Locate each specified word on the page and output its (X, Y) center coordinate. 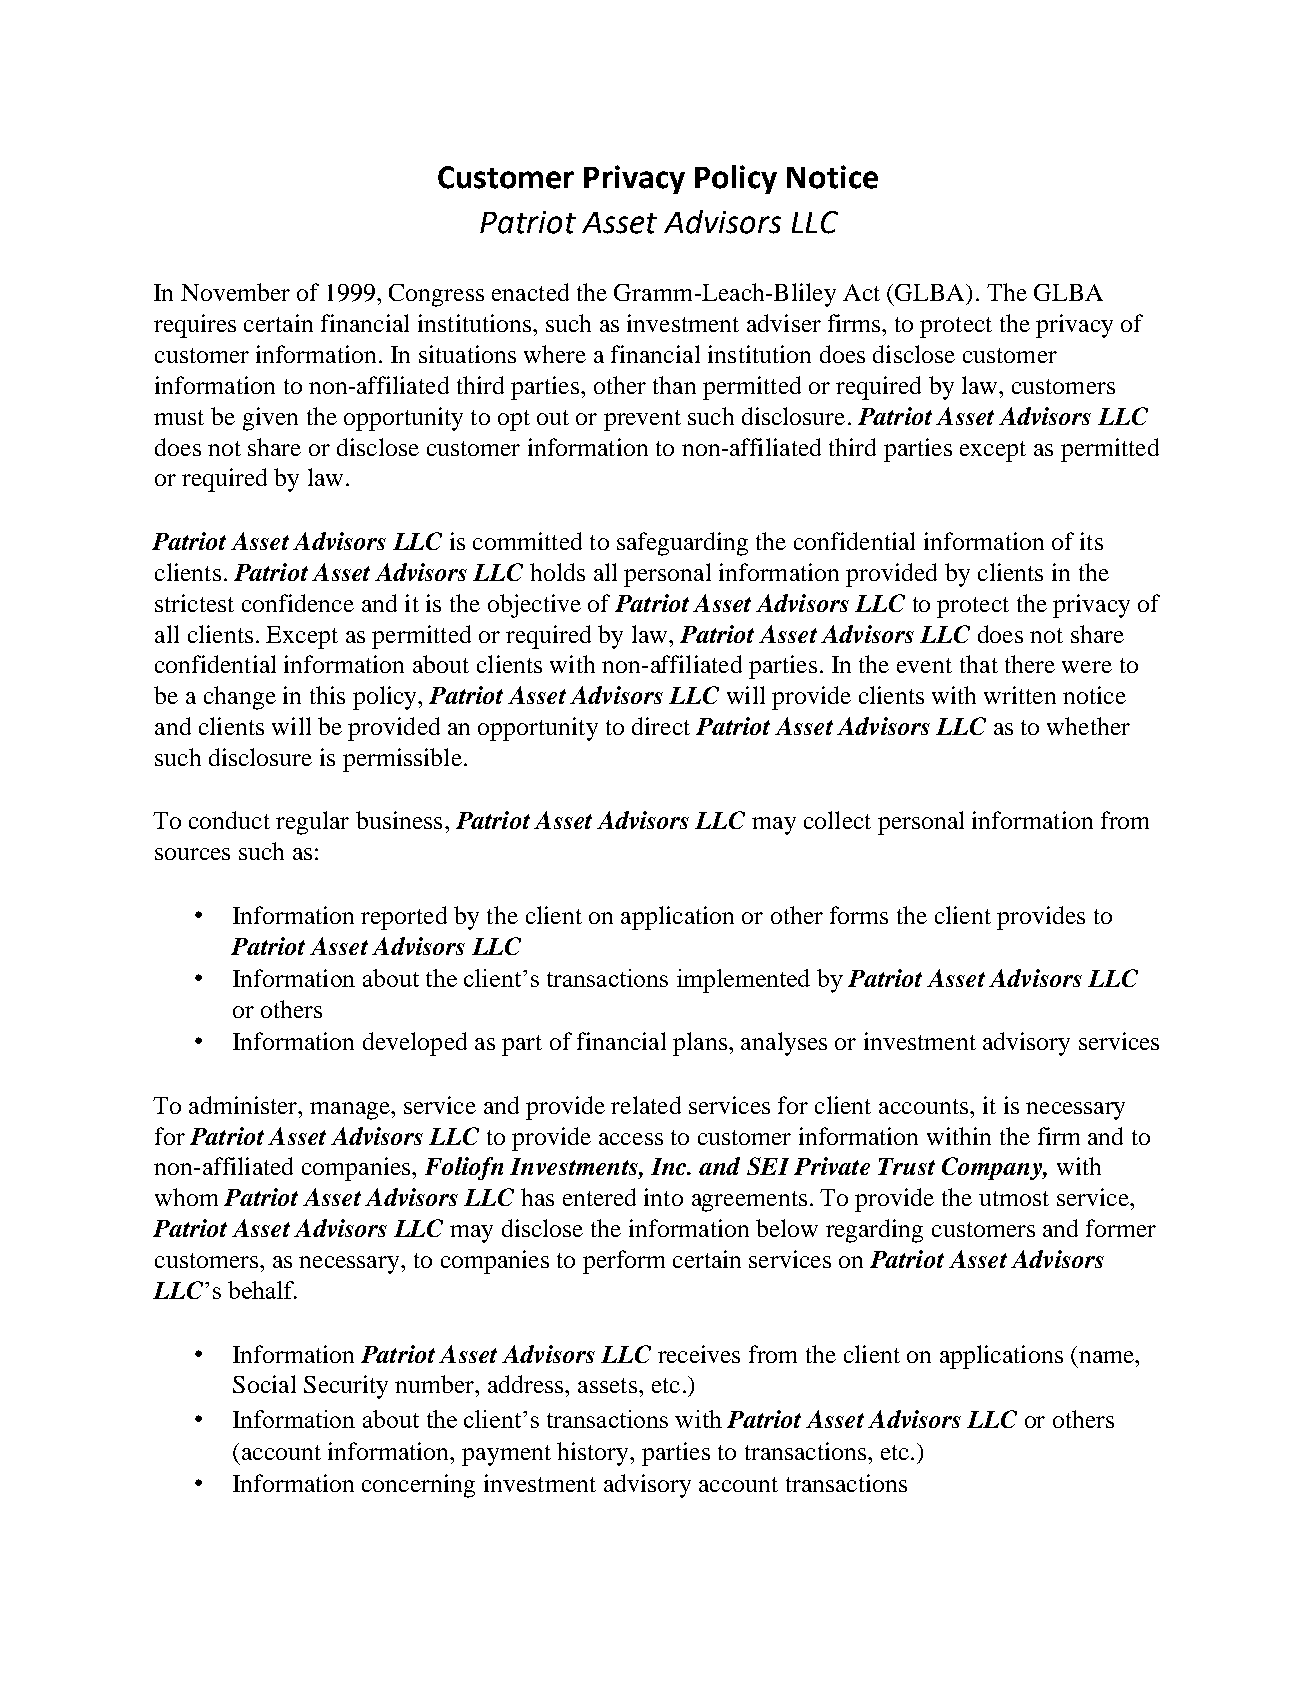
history (594, 1454)
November (235, 292)
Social (264, 1384)
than (674, 385)
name (1107, 1357)
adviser (784, 323)
